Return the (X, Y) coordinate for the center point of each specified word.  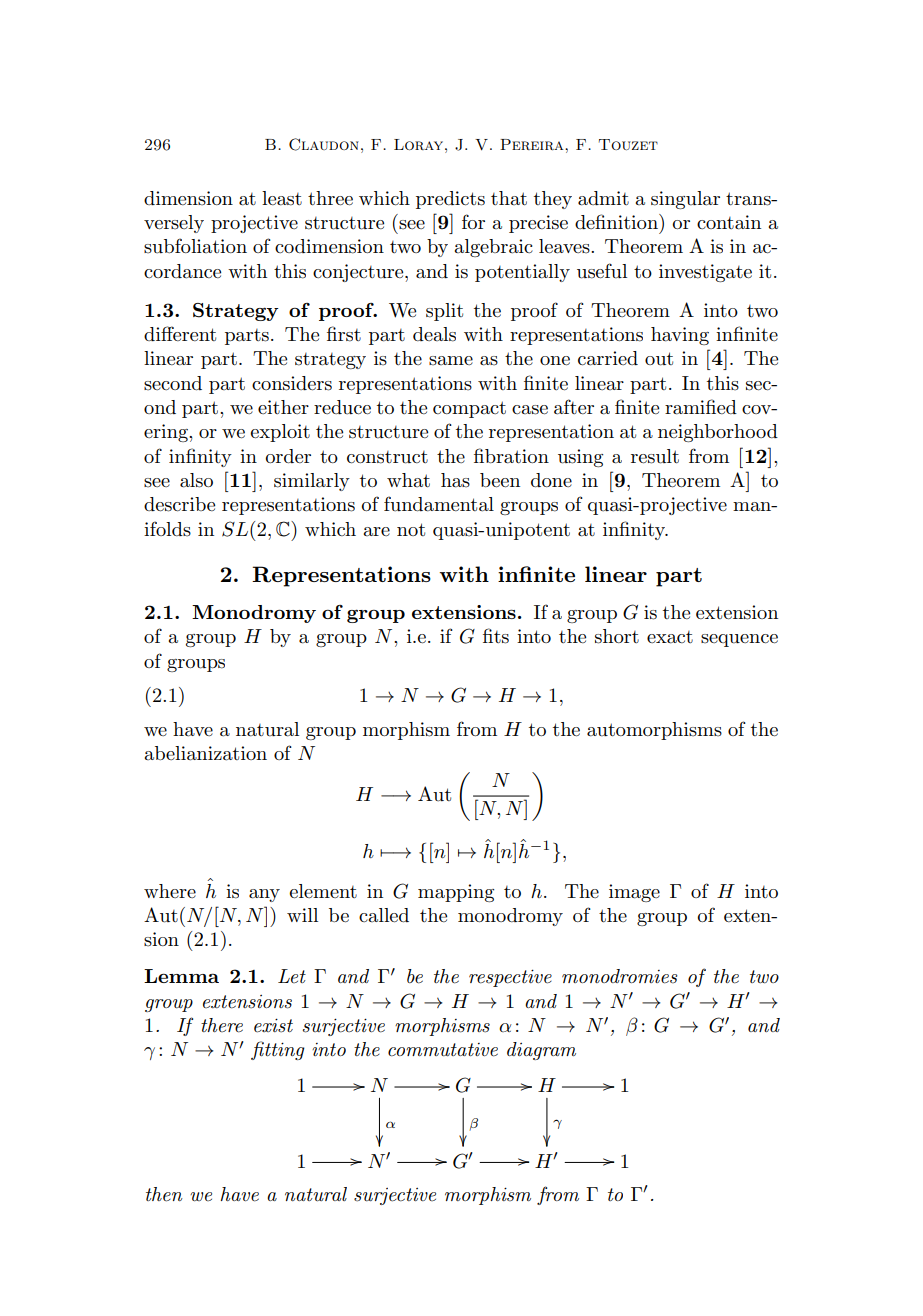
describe (179, 504)
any (264, 895)
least (282, 198)
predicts (450, 200)
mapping (456, 893)
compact (469, 409)
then (164, 1194)
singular (685, 200)
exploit (280, 433)
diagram (541, 1051)
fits (496, 636)
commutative (443, 1050)
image (634, 893)
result (655, 456)
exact (670, 637)
